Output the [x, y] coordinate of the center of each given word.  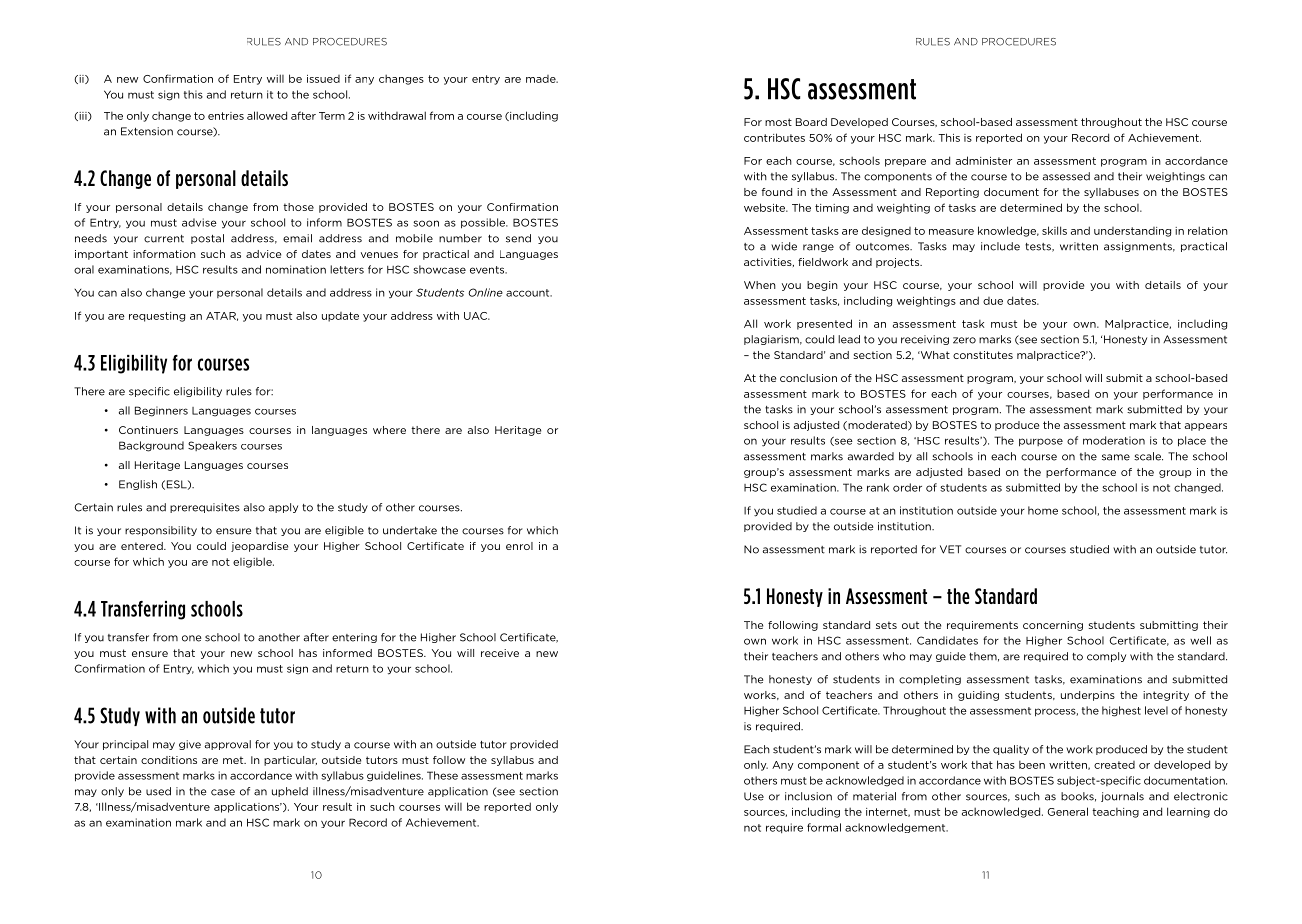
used [158, 791]
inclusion [808, 796]
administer [984, 160]
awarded [871, 456]
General [1068, 811]
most [778, 122]
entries [226, 116]
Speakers [212, 446]
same [1116, 457]
